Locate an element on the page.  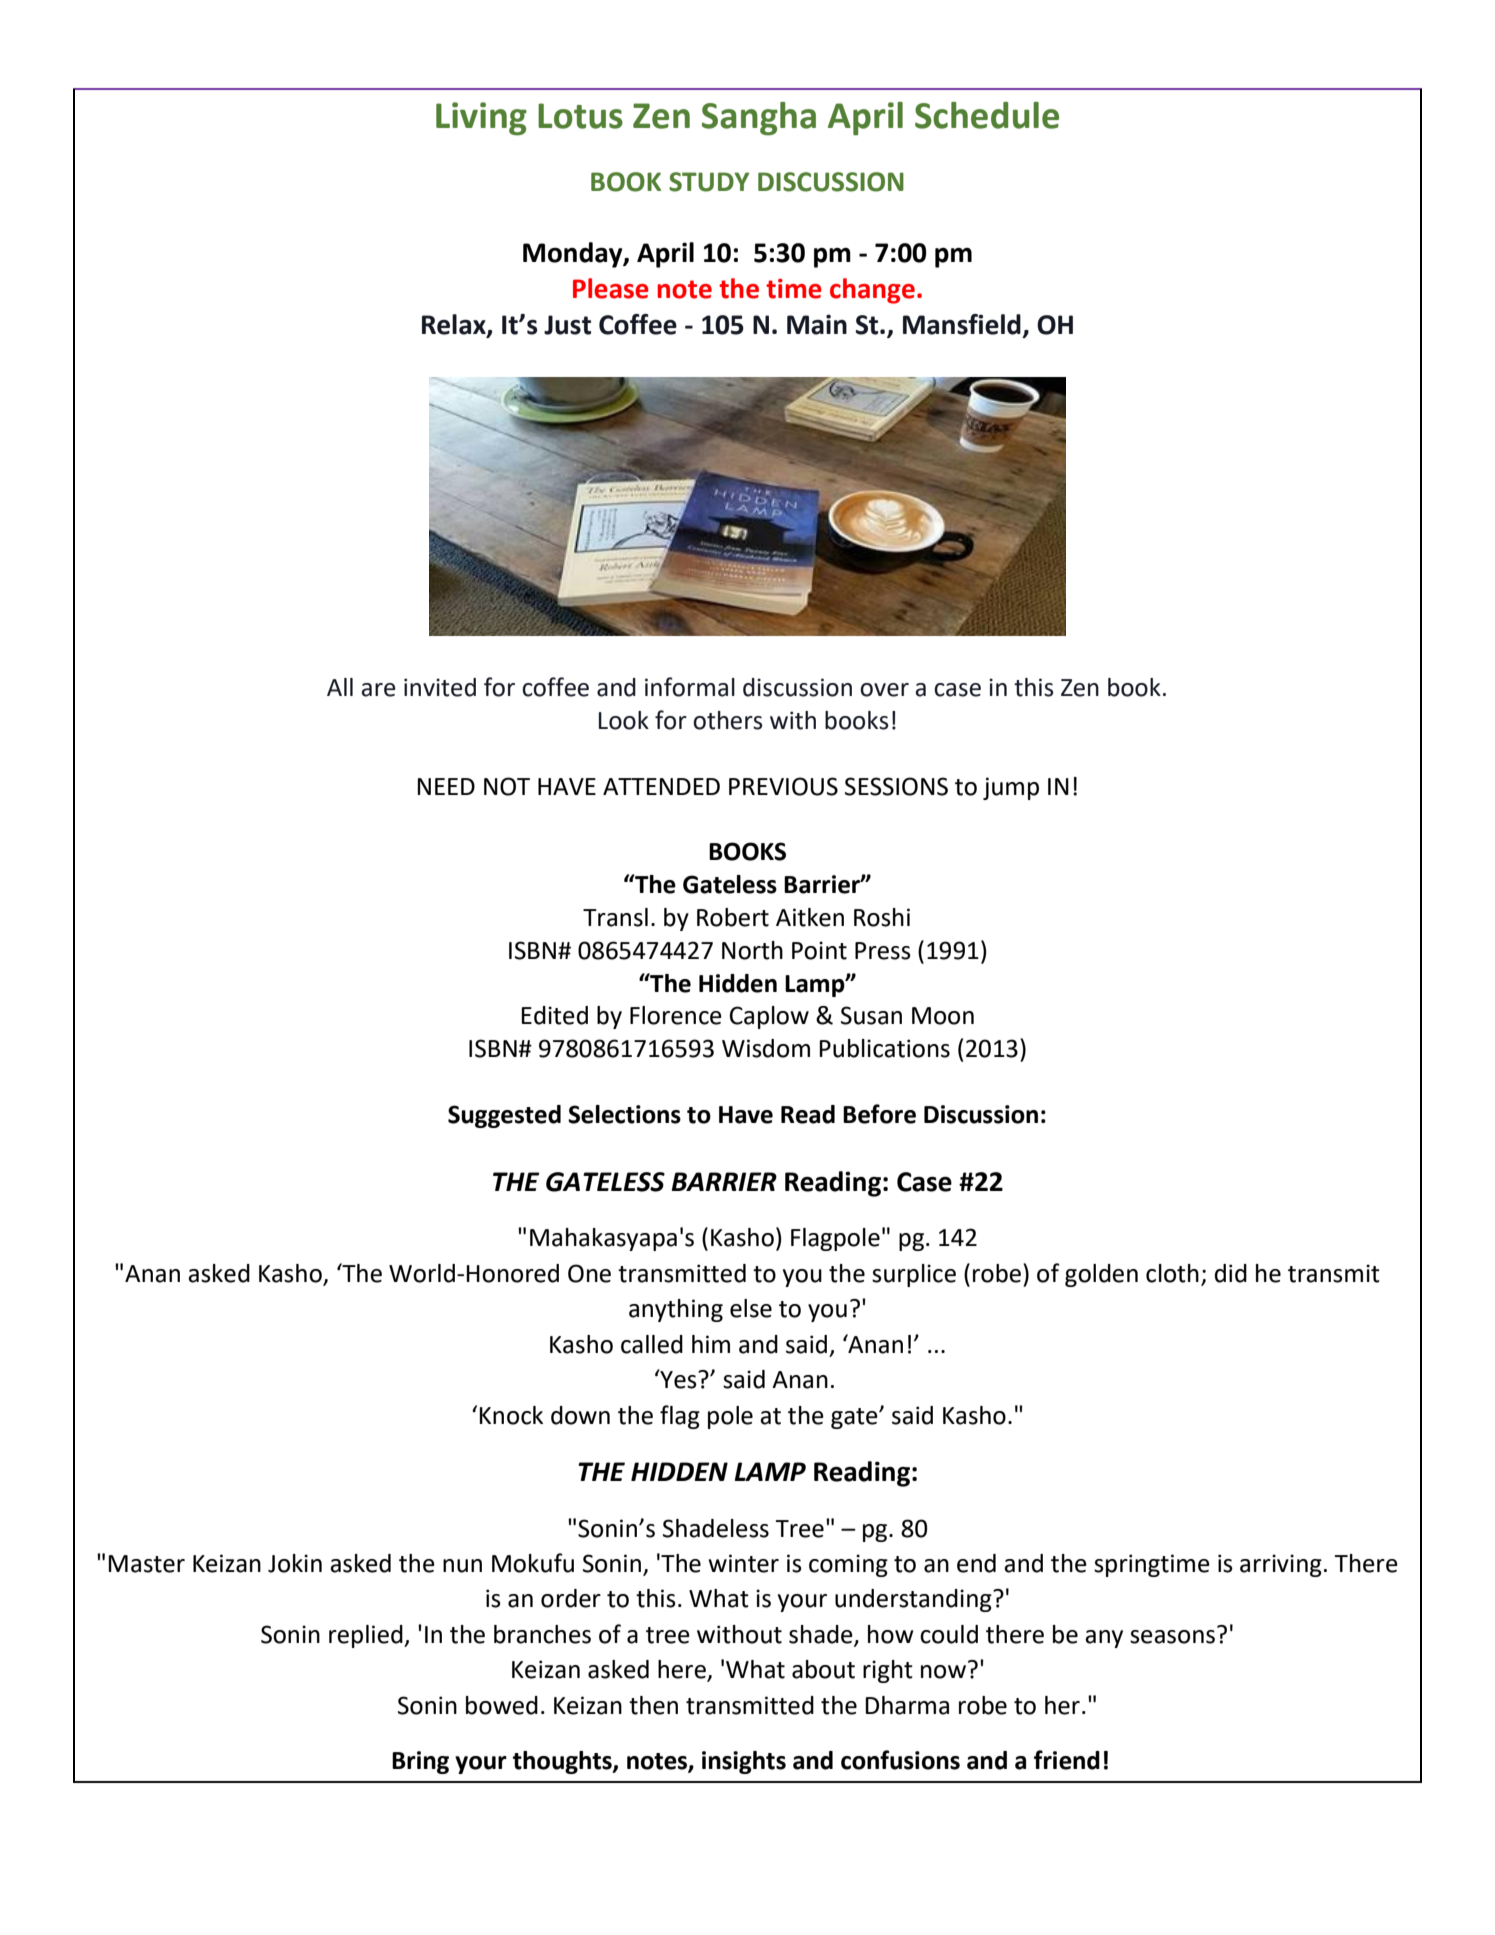
Schedule is located at coordinates (987, 115).
